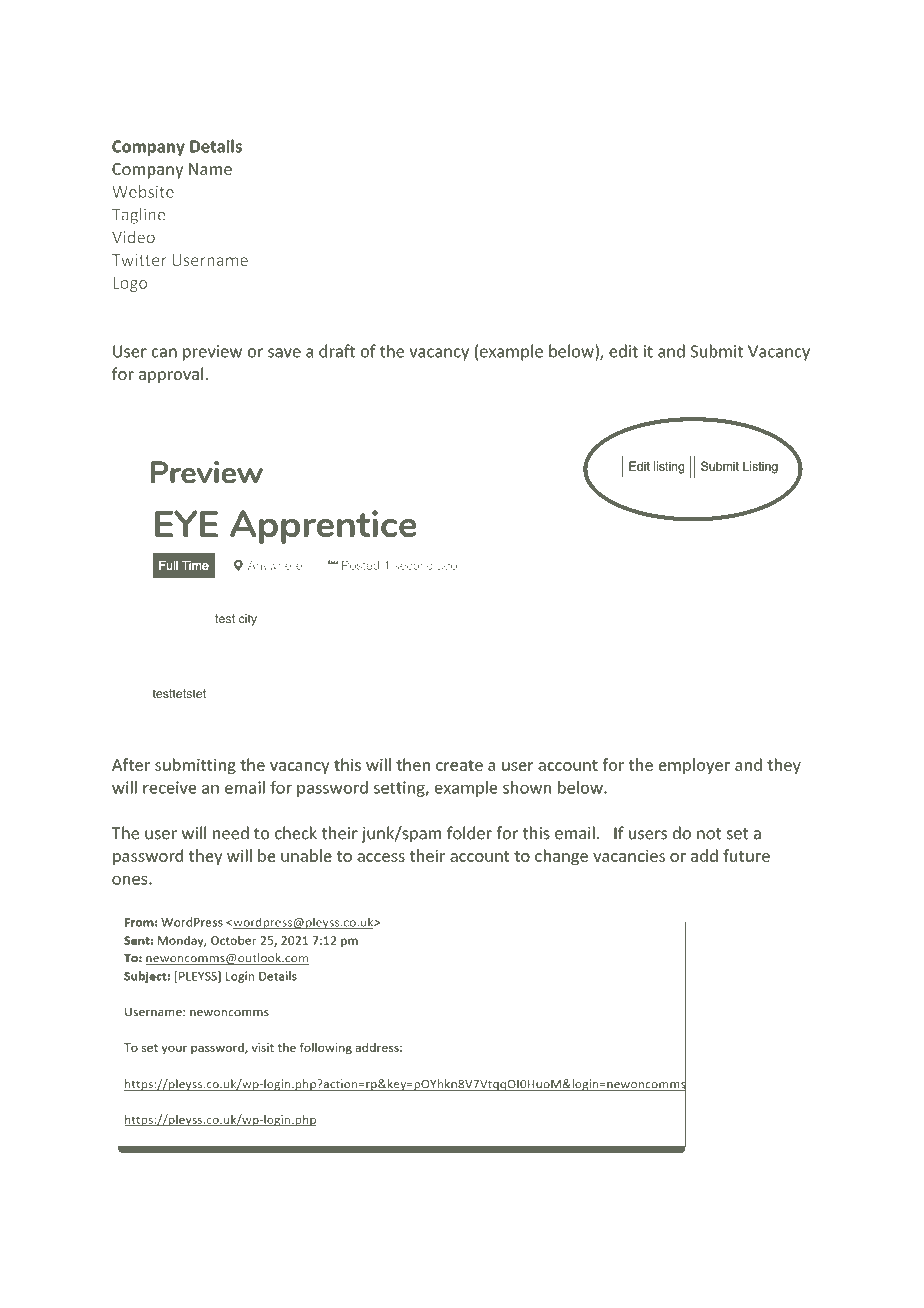 This screenshot has width=924, height=1308. I want to click on edit, so click(623, 351).
